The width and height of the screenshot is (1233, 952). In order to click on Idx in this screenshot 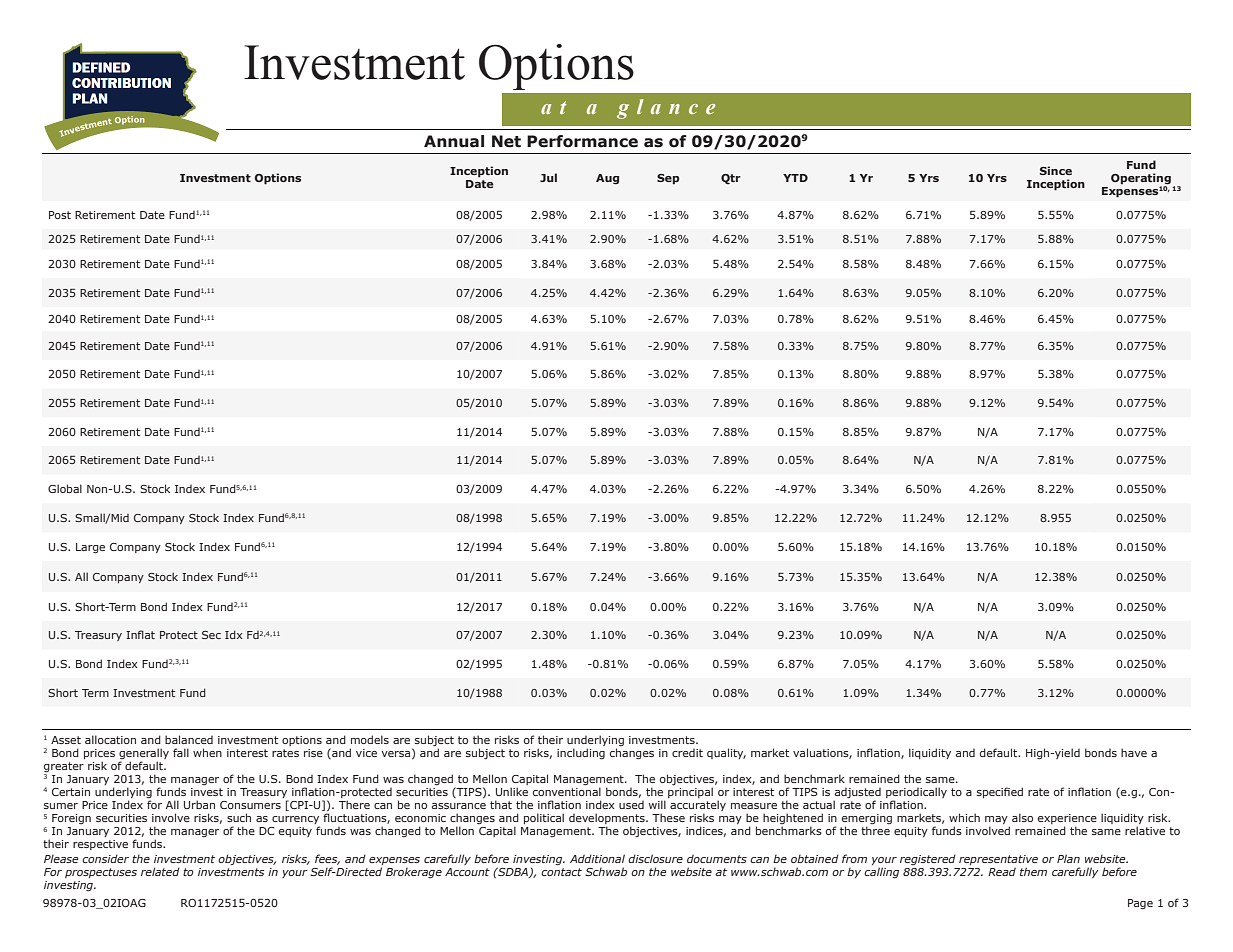, I will do `click(233, 634)`.
